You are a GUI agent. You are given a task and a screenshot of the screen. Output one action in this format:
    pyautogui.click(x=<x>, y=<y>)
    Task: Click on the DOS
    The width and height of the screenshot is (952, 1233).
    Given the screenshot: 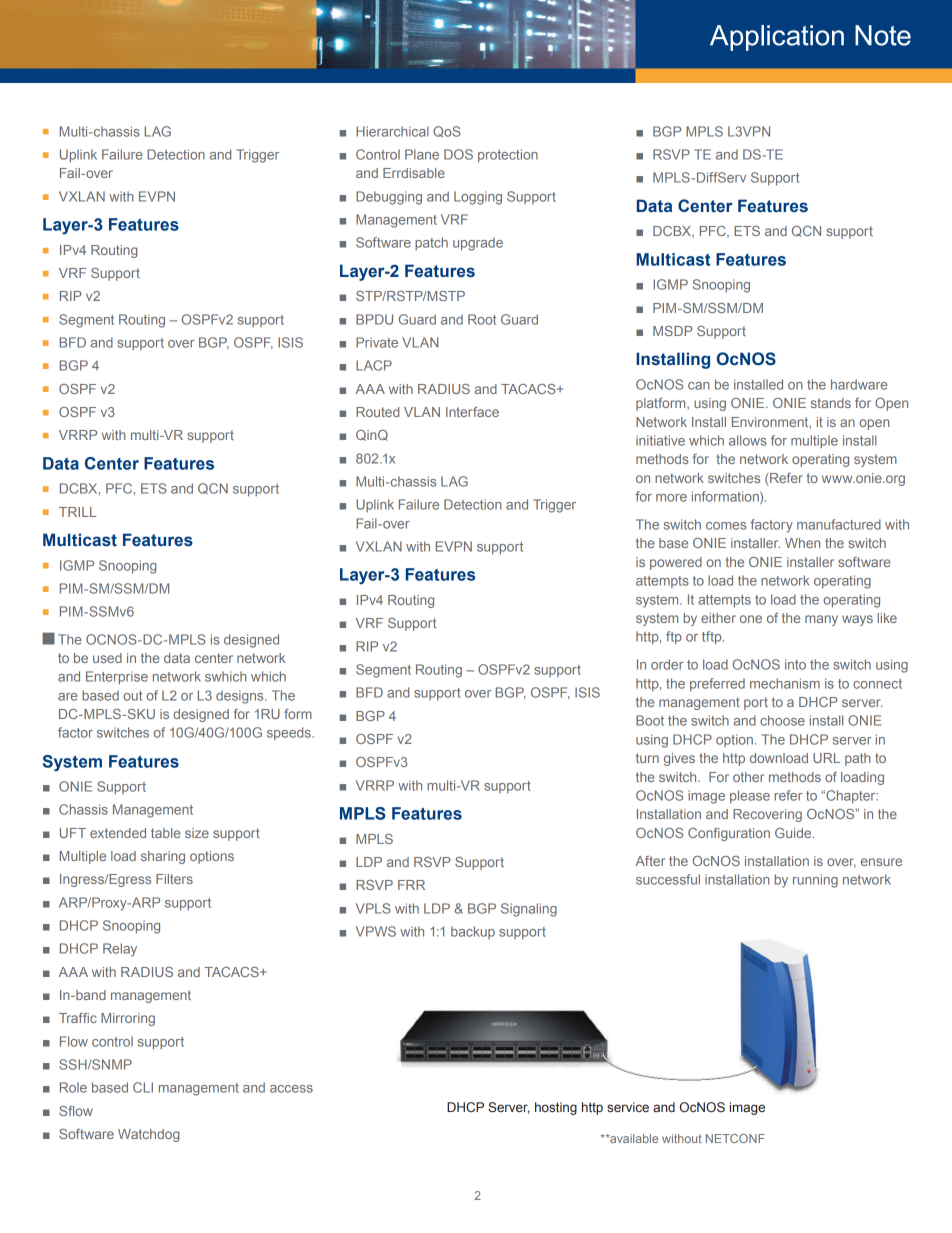 What is the action you would take?
    pyautogui.click(x=458, y=154)
